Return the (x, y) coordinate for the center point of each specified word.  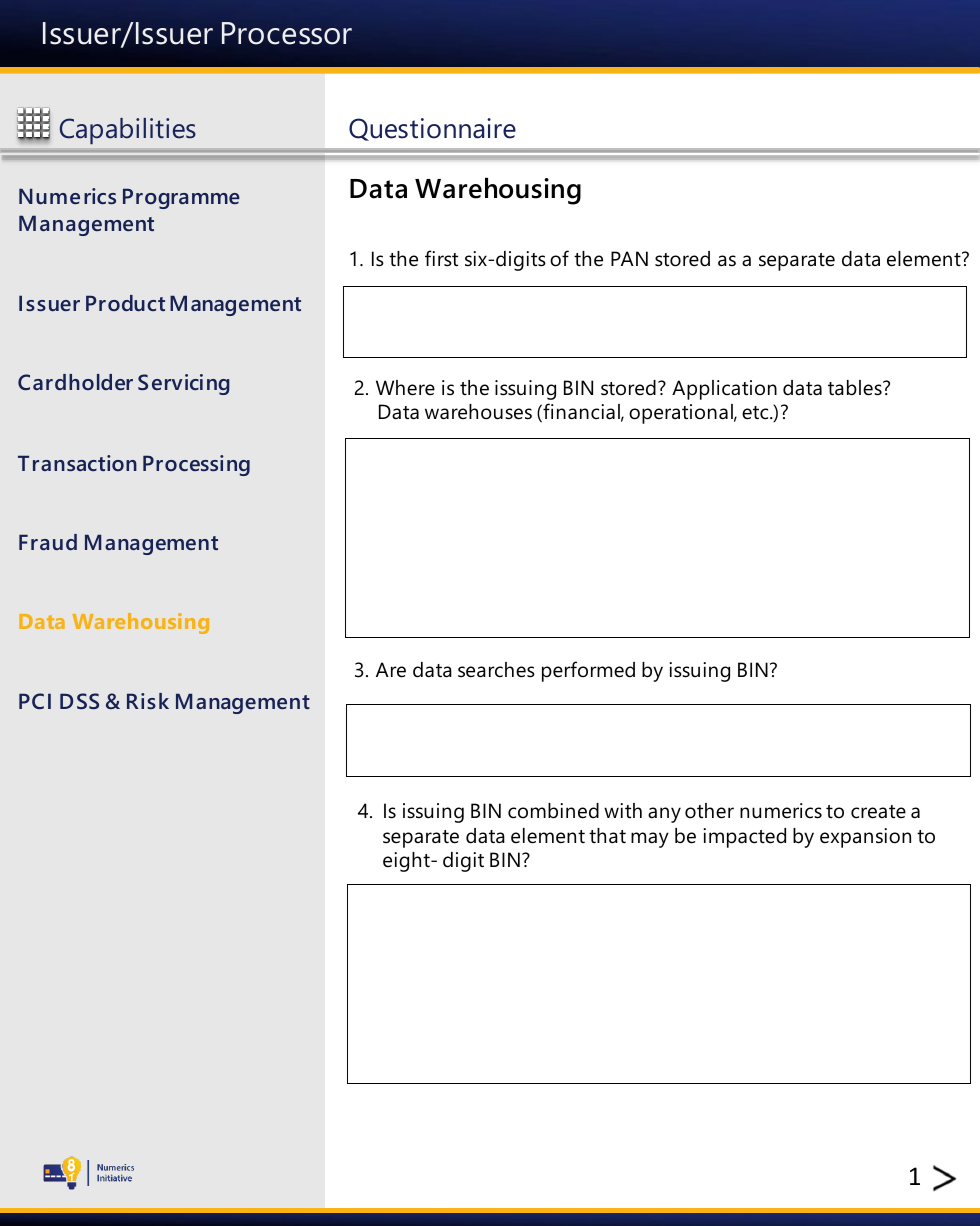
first (441, 258)
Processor (287, 33)
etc (756, 413)
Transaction (77, 463)
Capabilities (127, 131)
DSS (79, 701)
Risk (148, 701)
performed (588, 671)
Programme (181, 198)
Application (724, 390)
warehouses (478, 412)
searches (496, 670)
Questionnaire (432, 129)
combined (553, 811)
